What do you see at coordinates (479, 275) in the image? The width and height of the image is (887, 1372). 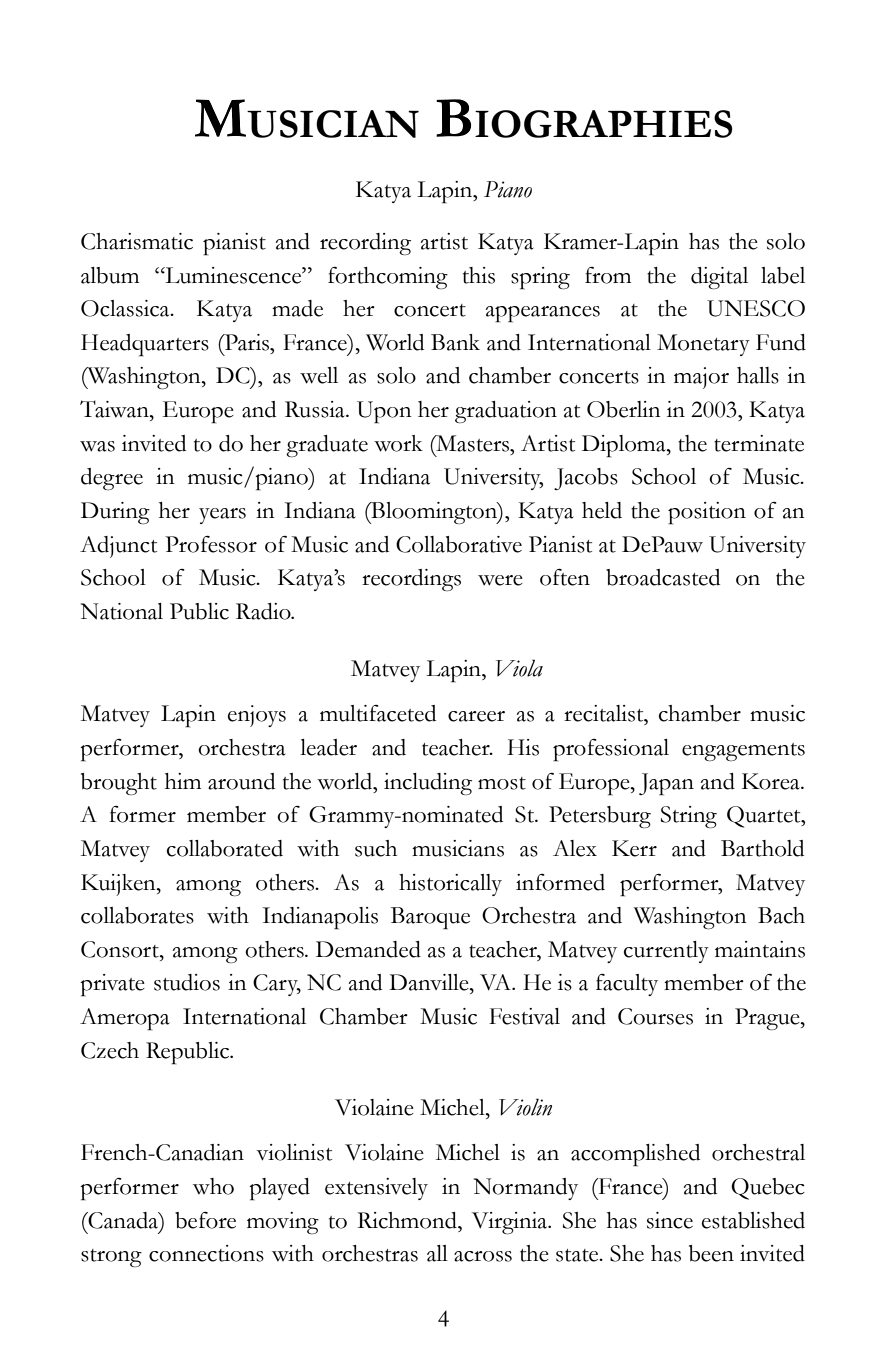 I see `this` at bounding box center [479, 275].
